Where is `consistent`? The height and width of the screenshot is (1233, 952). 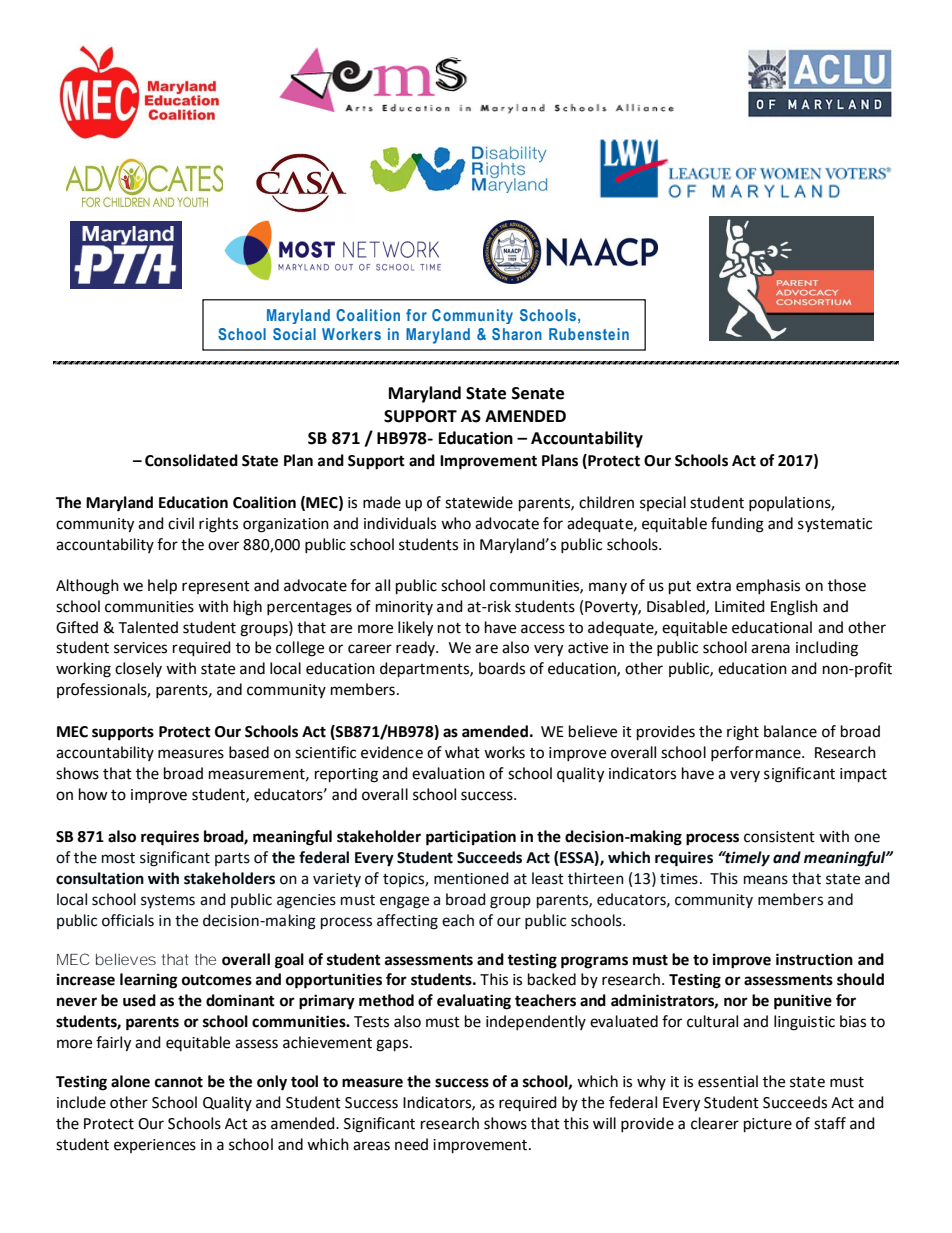
consistent is located at coordinates (779, 837).
